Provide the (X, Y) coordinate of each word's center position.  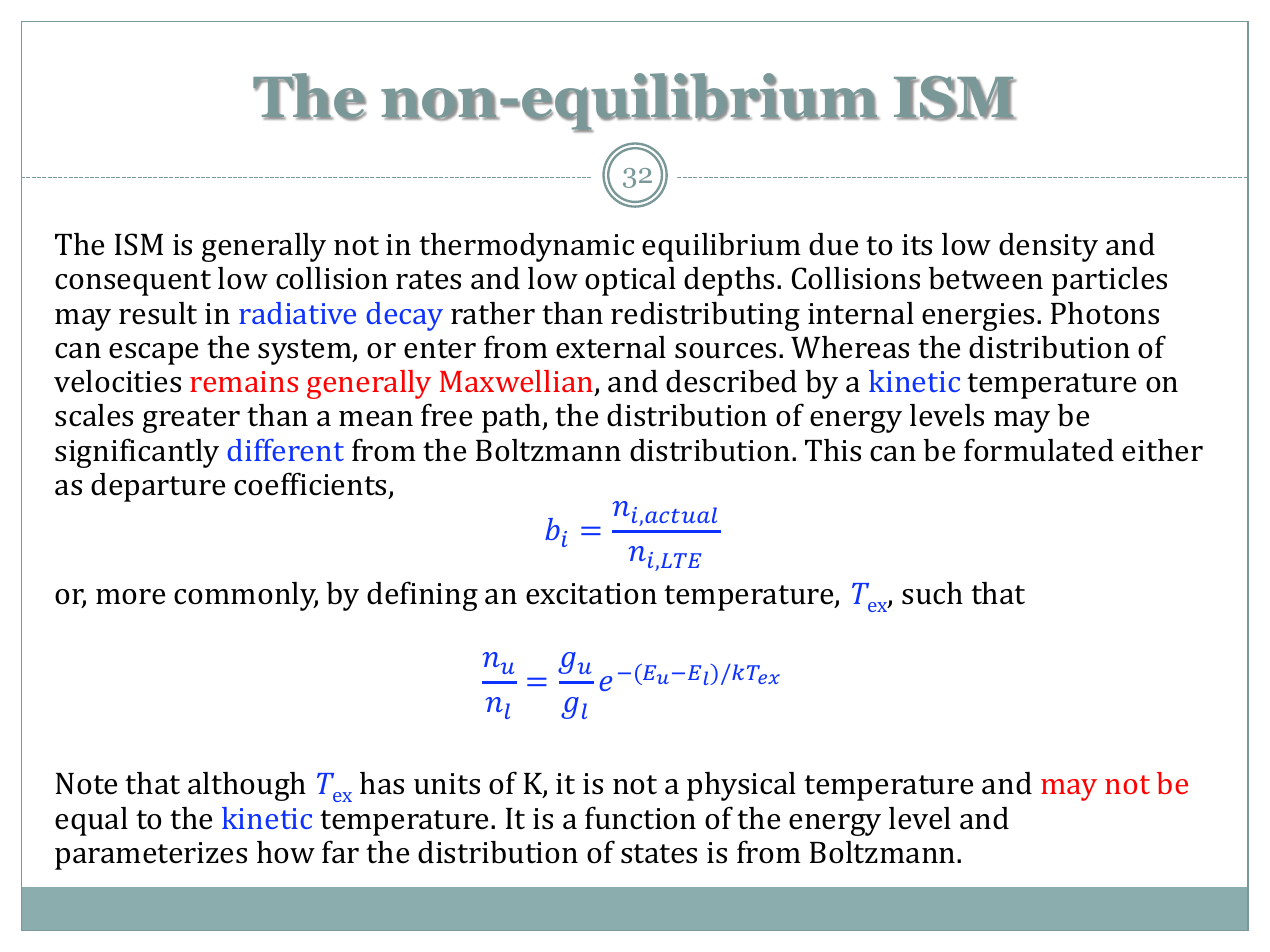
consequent (133, 283)
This (833, 450)
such (932, 593)
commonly (246, 596)
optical (630, 281)
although (247, 786)
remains (244, 381)
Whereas (850, 347)
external (611, 347)
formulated (1039, 450)
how (286, 852)
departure (158, 487)
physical (741, 786)
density (1048, 247)
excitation (591, 594)
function (640, 818)
